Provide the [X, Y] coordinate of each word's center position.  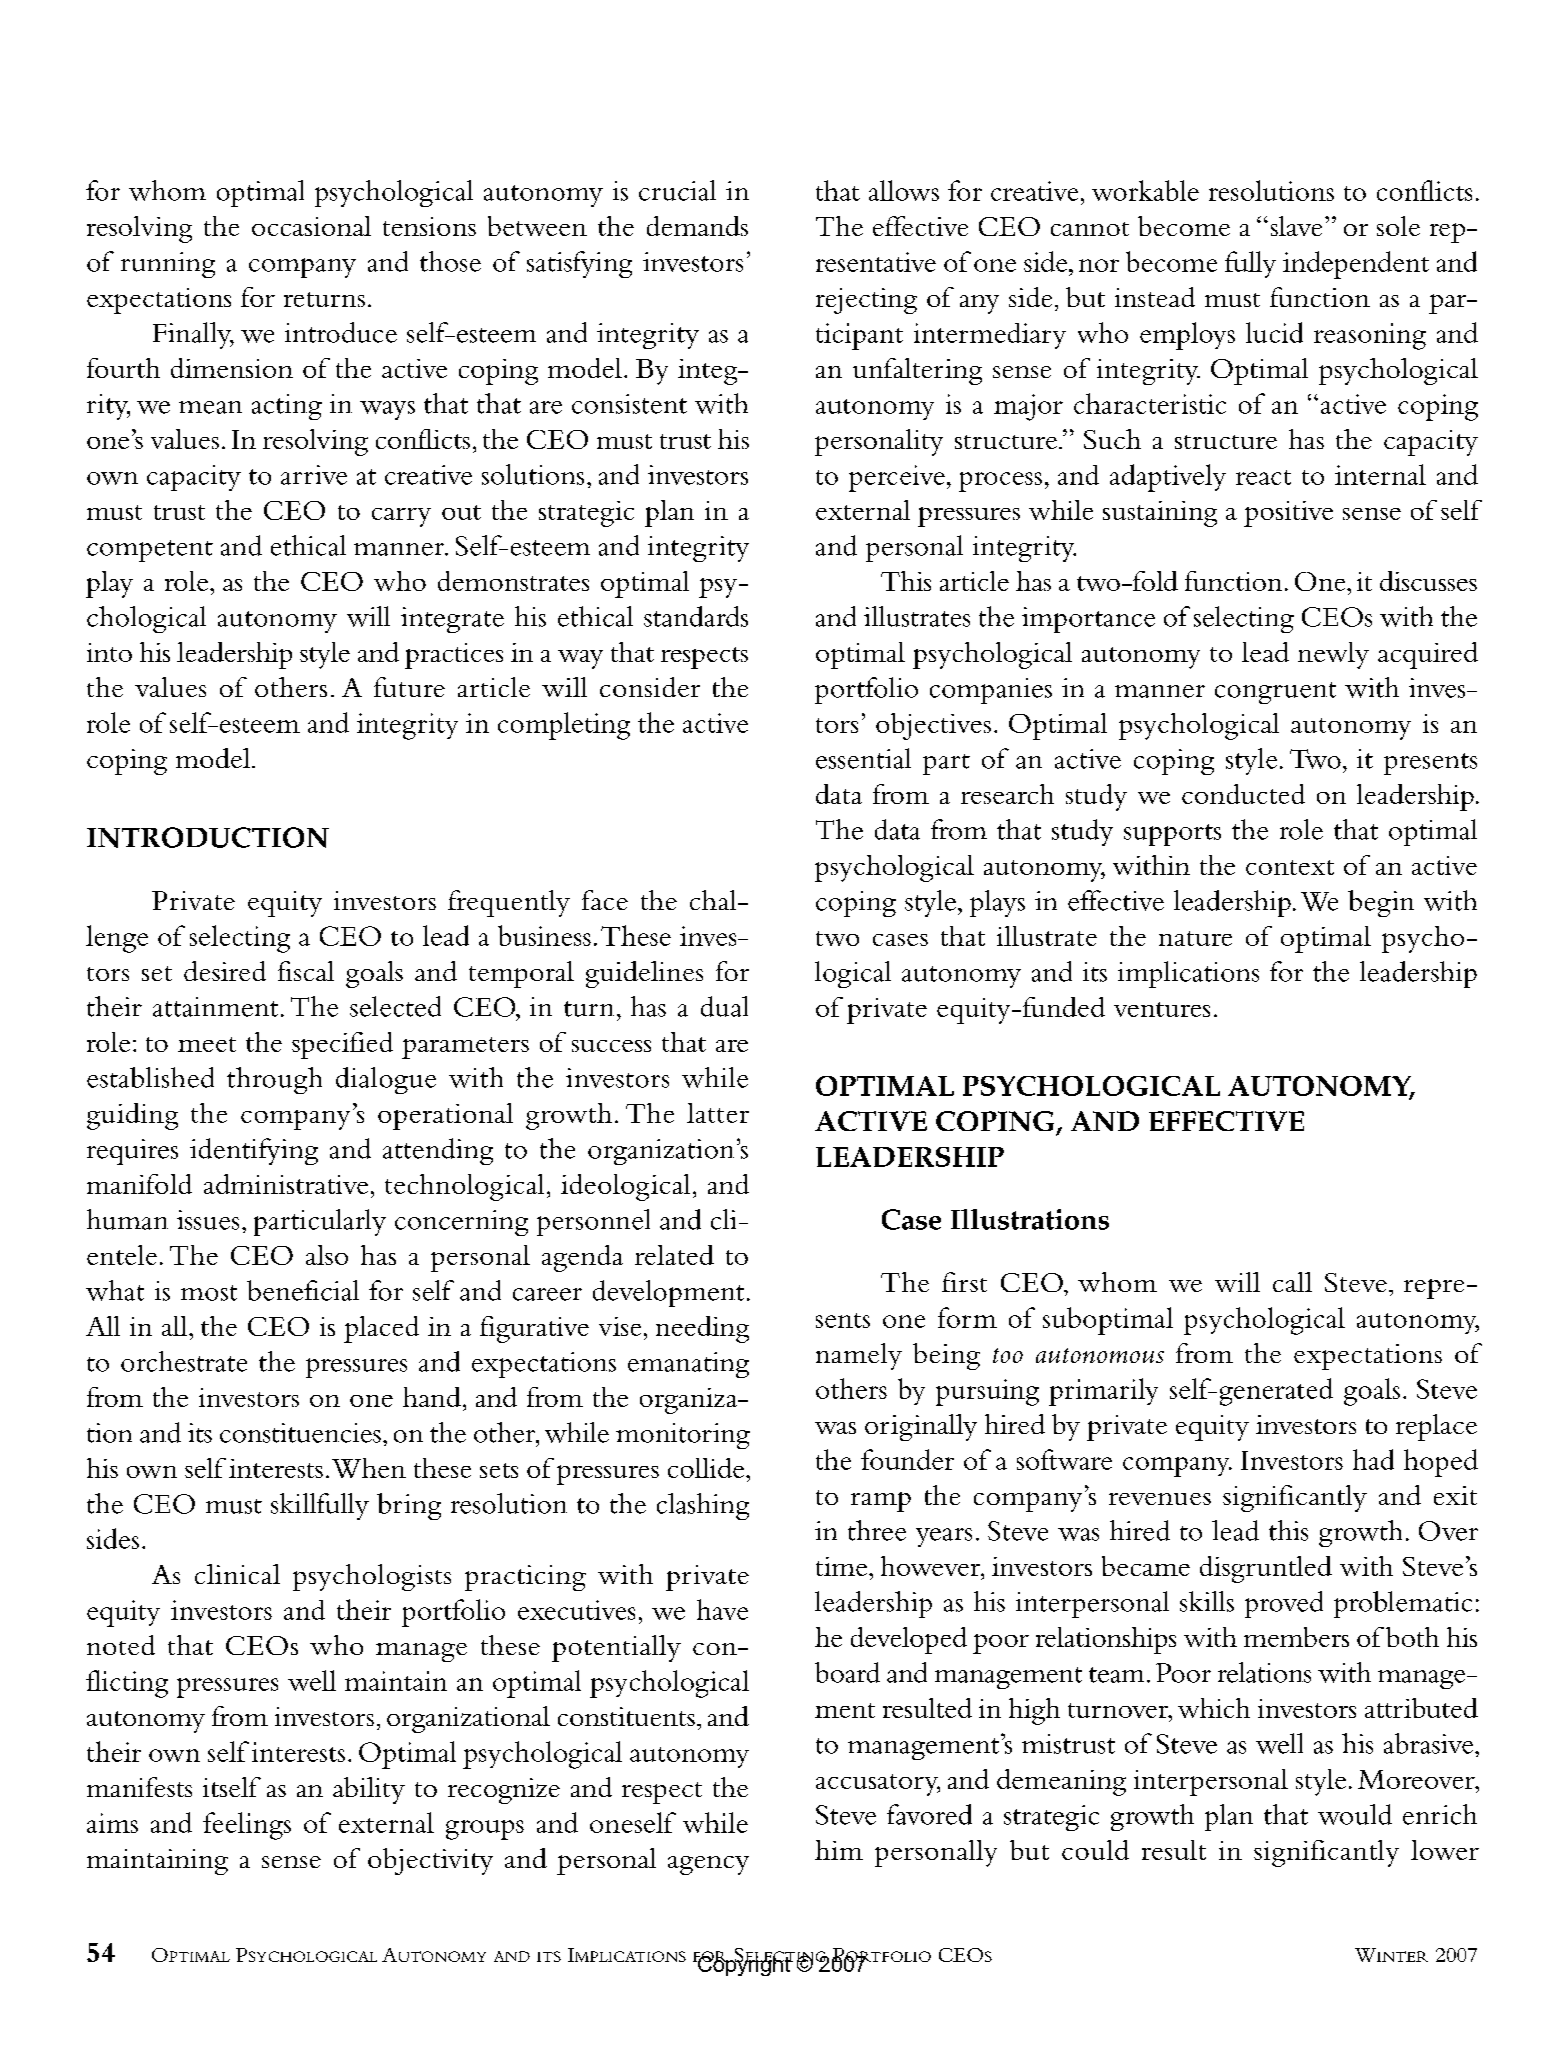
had [1373, 1459]
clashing [703, 1506]
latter [718, 1113]
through [274, 1080]
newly [1333, 655]
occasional [311, 226]
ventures [1162, 1009]
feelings [247, 1826]
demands [697, 226]
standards [696, 616]
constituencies [300, 1433]
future [409, 687]
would [1355, 1814]
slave [1296, 226]
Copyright [744, 1964]
